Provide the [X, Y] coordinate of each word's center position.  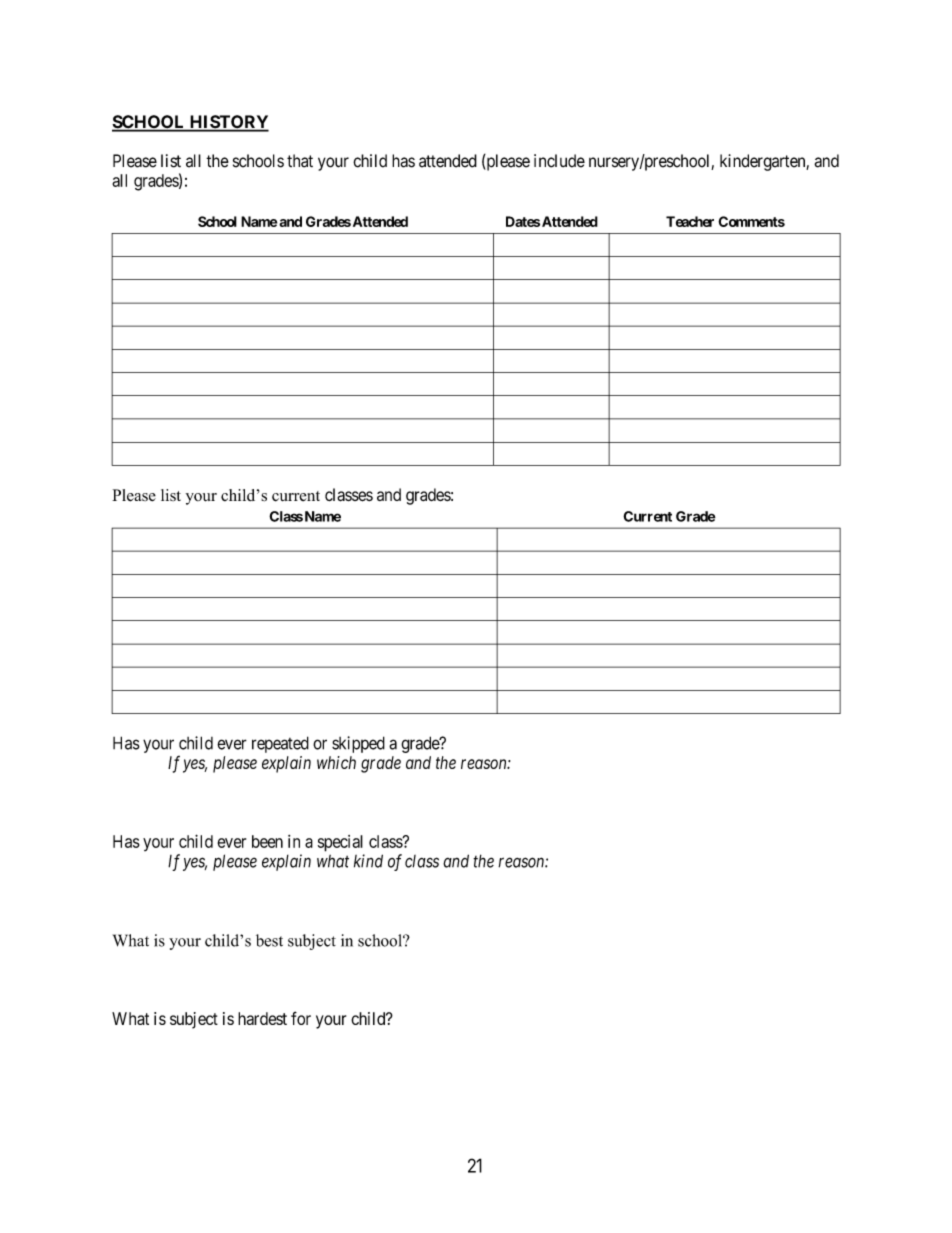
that [300, 161]
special [340, 843]
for [301, 1018]
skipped [358, 744]
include [559, 161]
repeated [280, 744]
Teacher [690, 221]
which [336, 762]
